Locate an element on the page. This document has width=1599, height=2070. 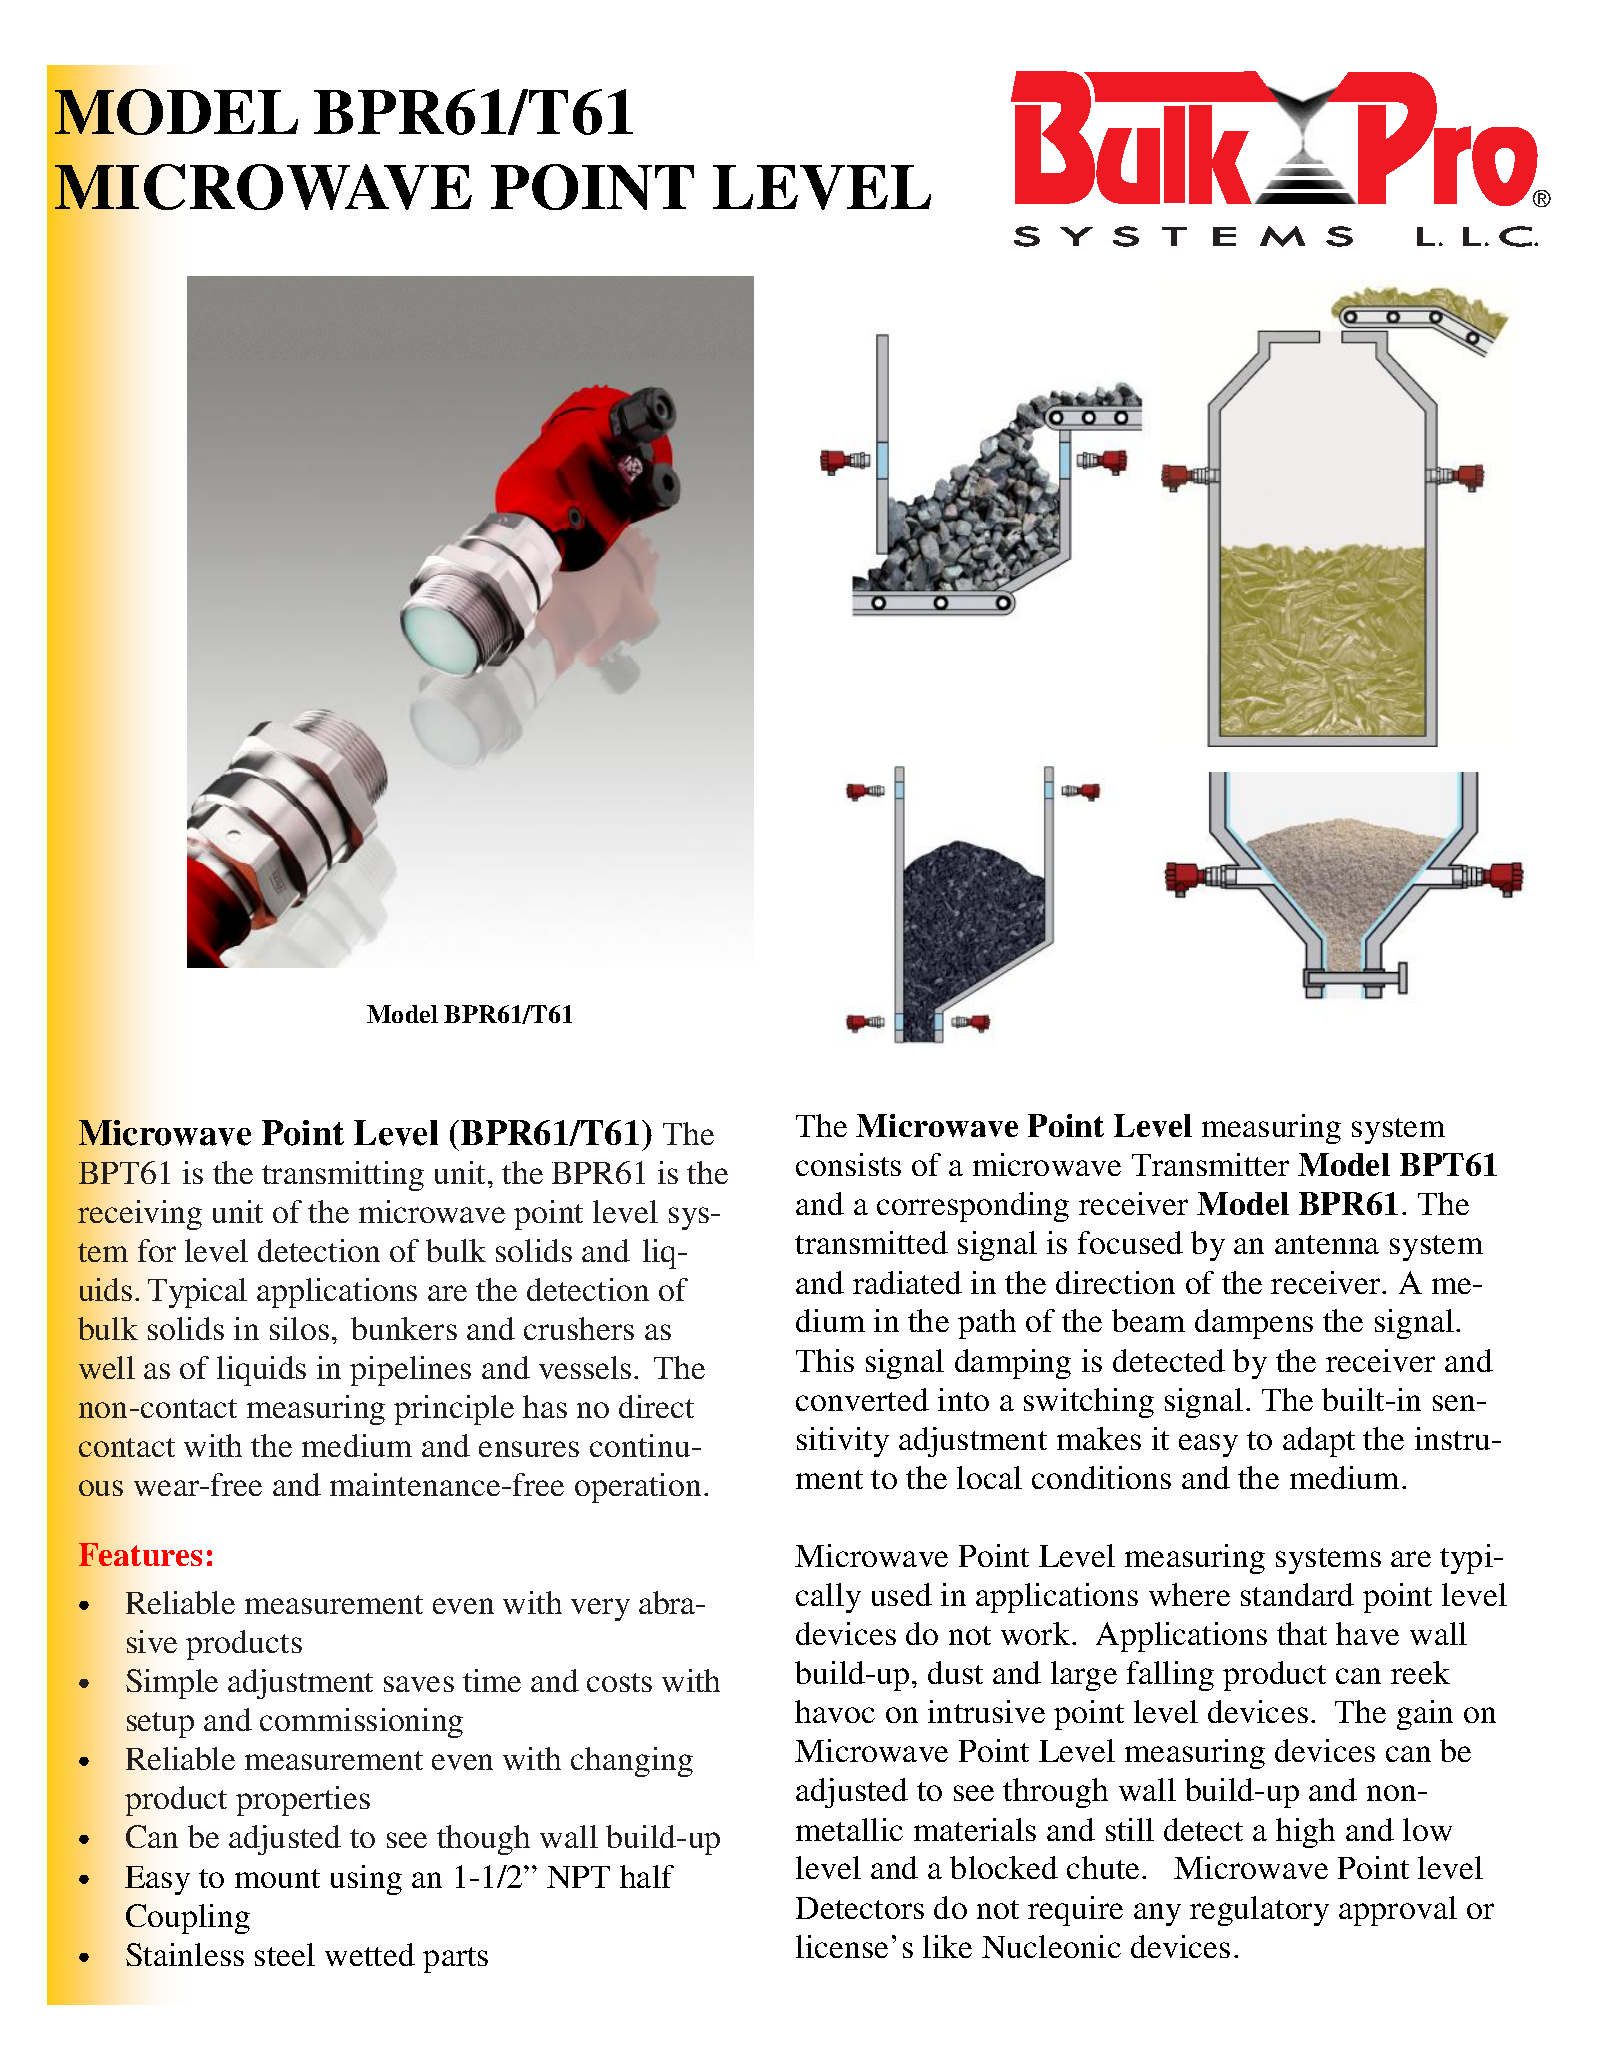
Transmitter is located at coordinates (1210, 1164).
